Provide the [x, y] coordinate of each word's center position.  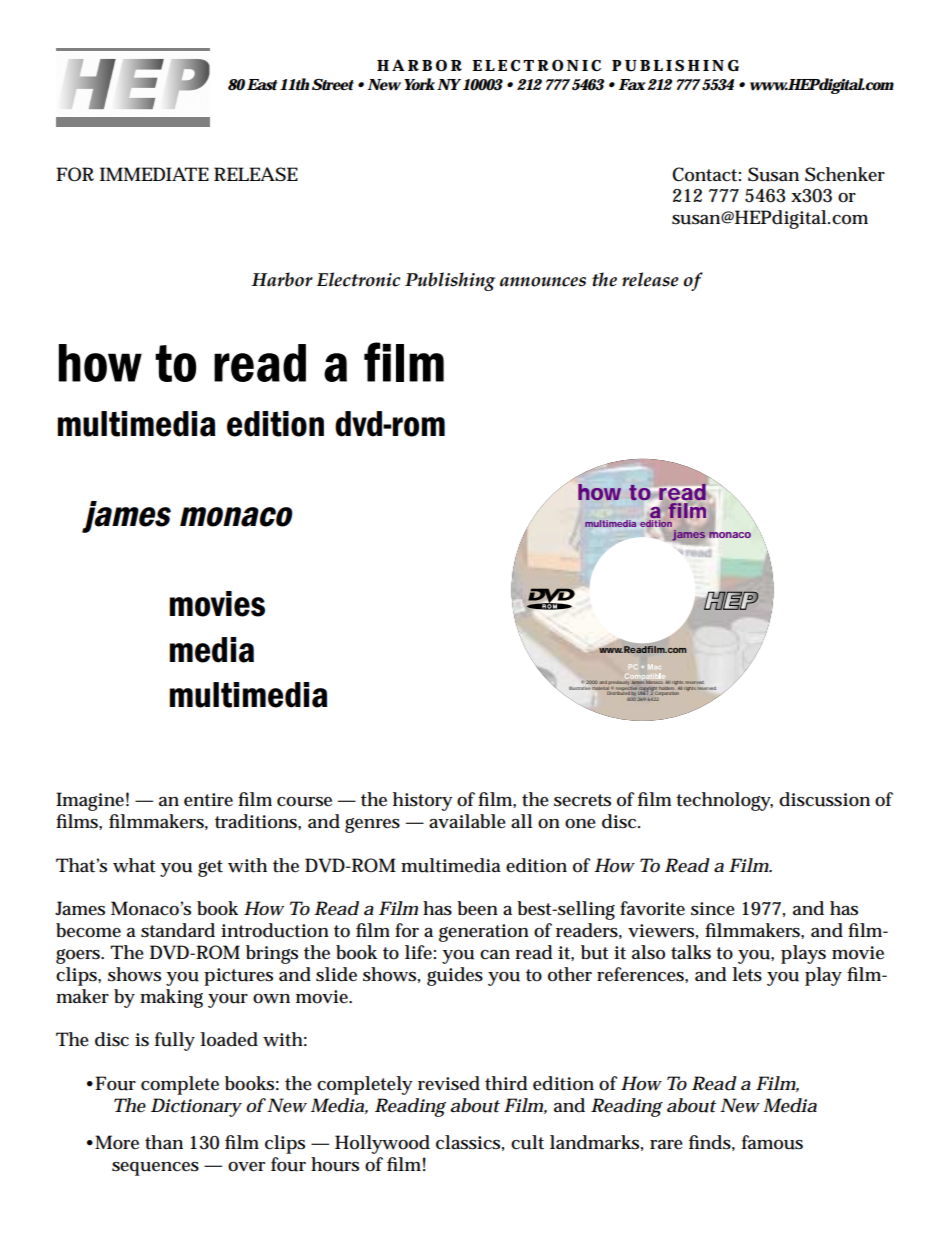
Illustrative [580, 688]
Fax [632, 84]
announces [543, 282]
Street [333, 84]
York [419, 84]
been [477, 908]
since [713, 909]
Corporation [668, 694]
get [210, 868]
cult [527, 1142]
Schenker [845, 174]
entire [208, 800]
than [164, 1142]
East [262, 84]
